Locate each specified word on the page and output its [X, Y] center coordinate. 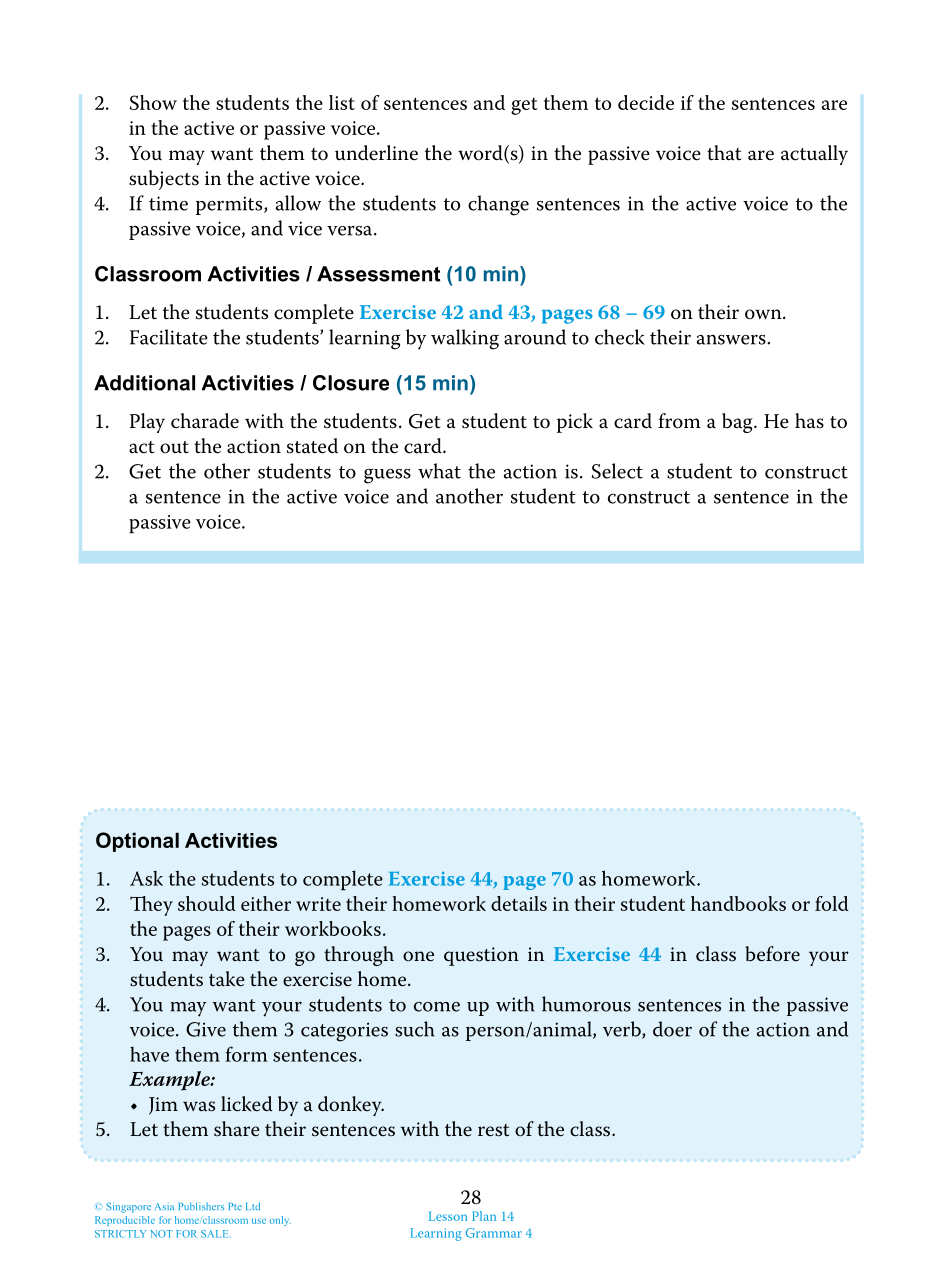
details [519, 903]
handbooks [738, 903]
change [498, 205]
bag [738, 423]
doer [672, 1029]
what [439, 471]
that [724, 153]
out [174, 447]
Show [153, 102]
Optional [137, 842]
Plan [484, 1216]
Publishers [201, 1206]
